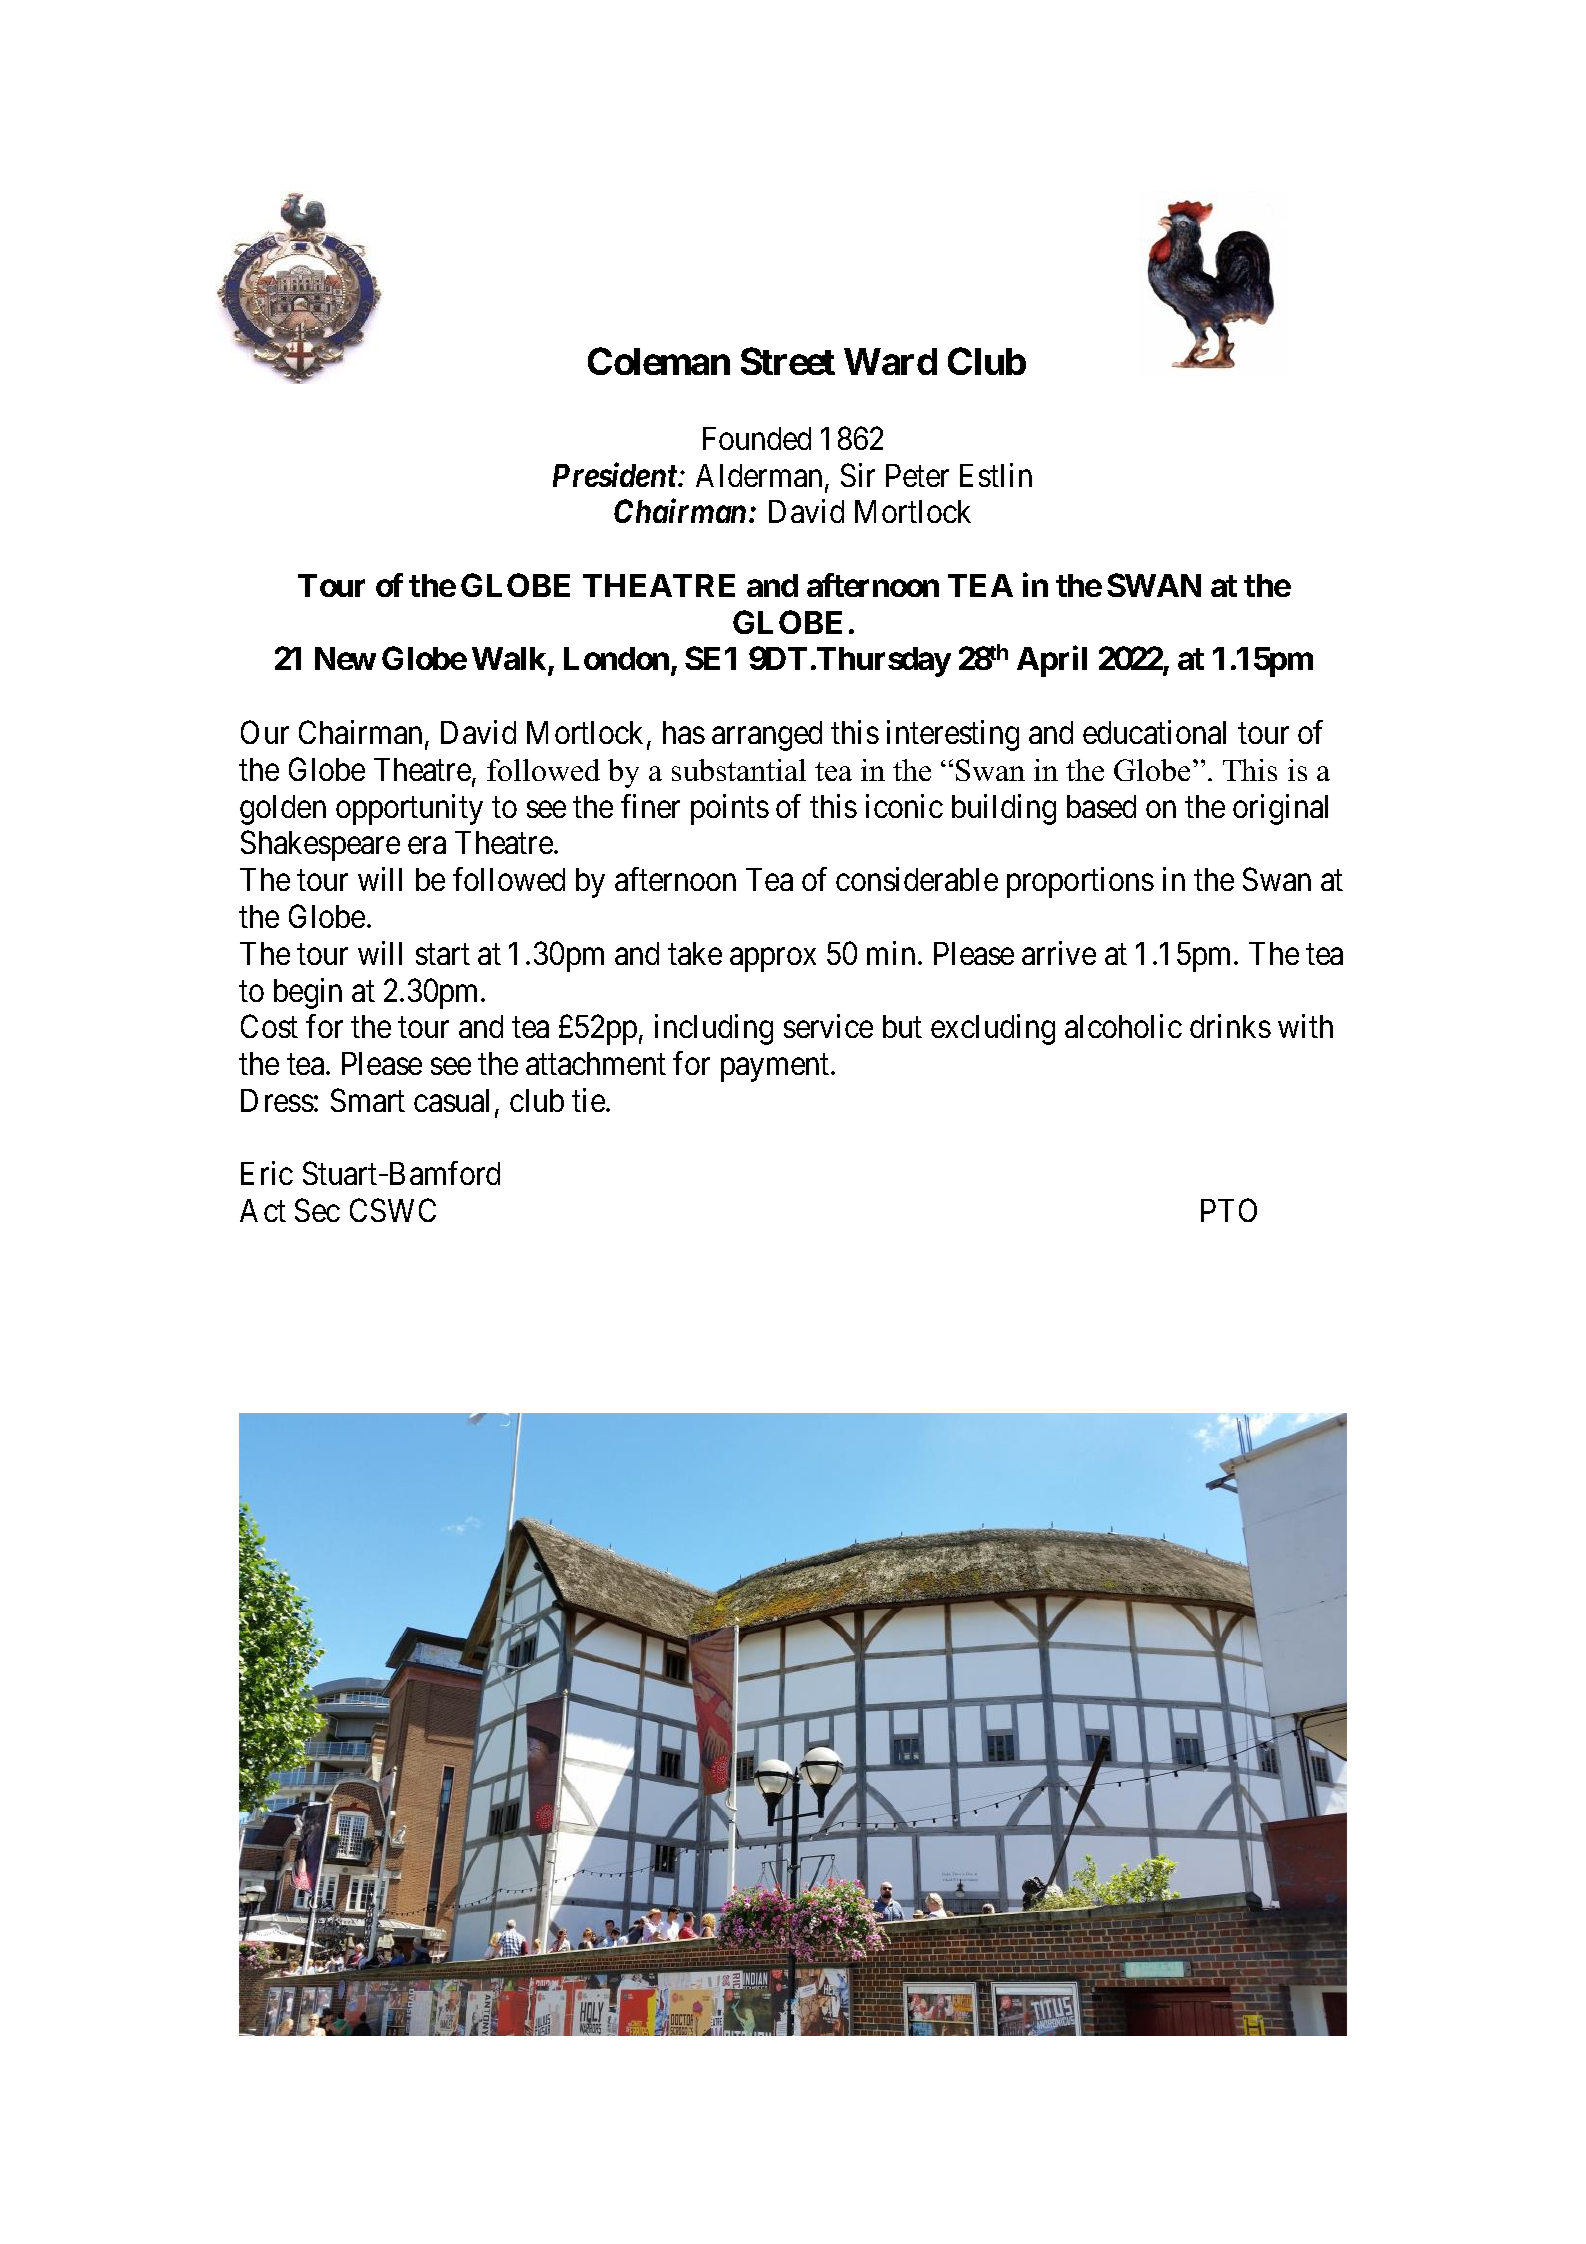 This screenshot has height=2244, width=1586. I want to click on Coleman, so click(659, 361).
